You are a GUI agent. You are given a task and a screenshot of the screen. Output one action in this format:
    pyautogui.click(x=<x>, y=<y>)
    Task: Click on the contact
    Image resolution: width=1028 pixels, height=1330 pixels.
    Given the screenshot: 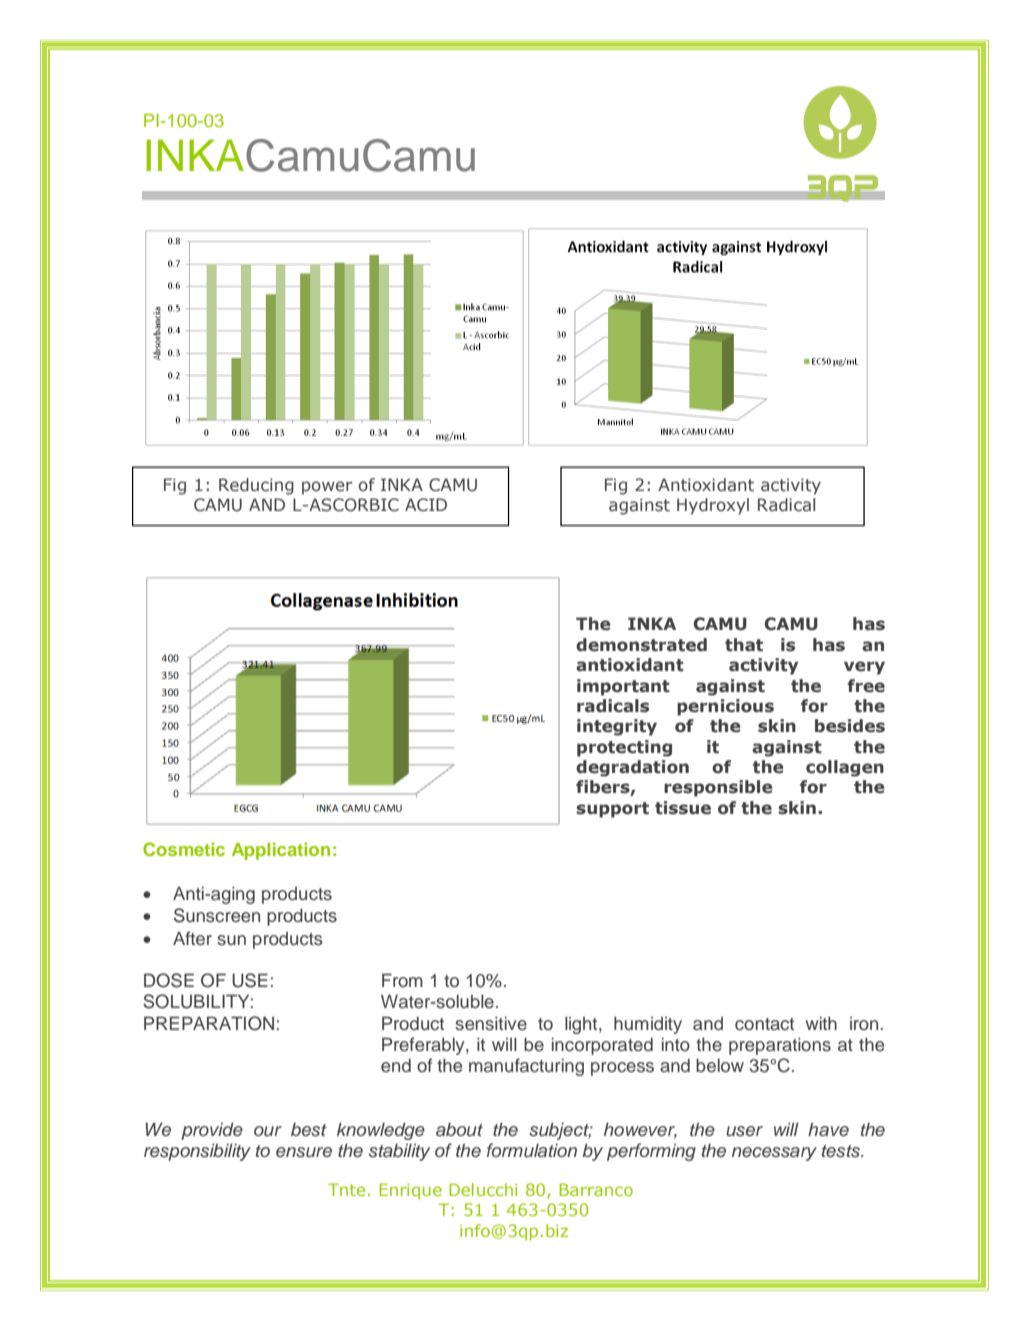 What is the action you would take?
    pyautogui.click(x=764, y=1024)
